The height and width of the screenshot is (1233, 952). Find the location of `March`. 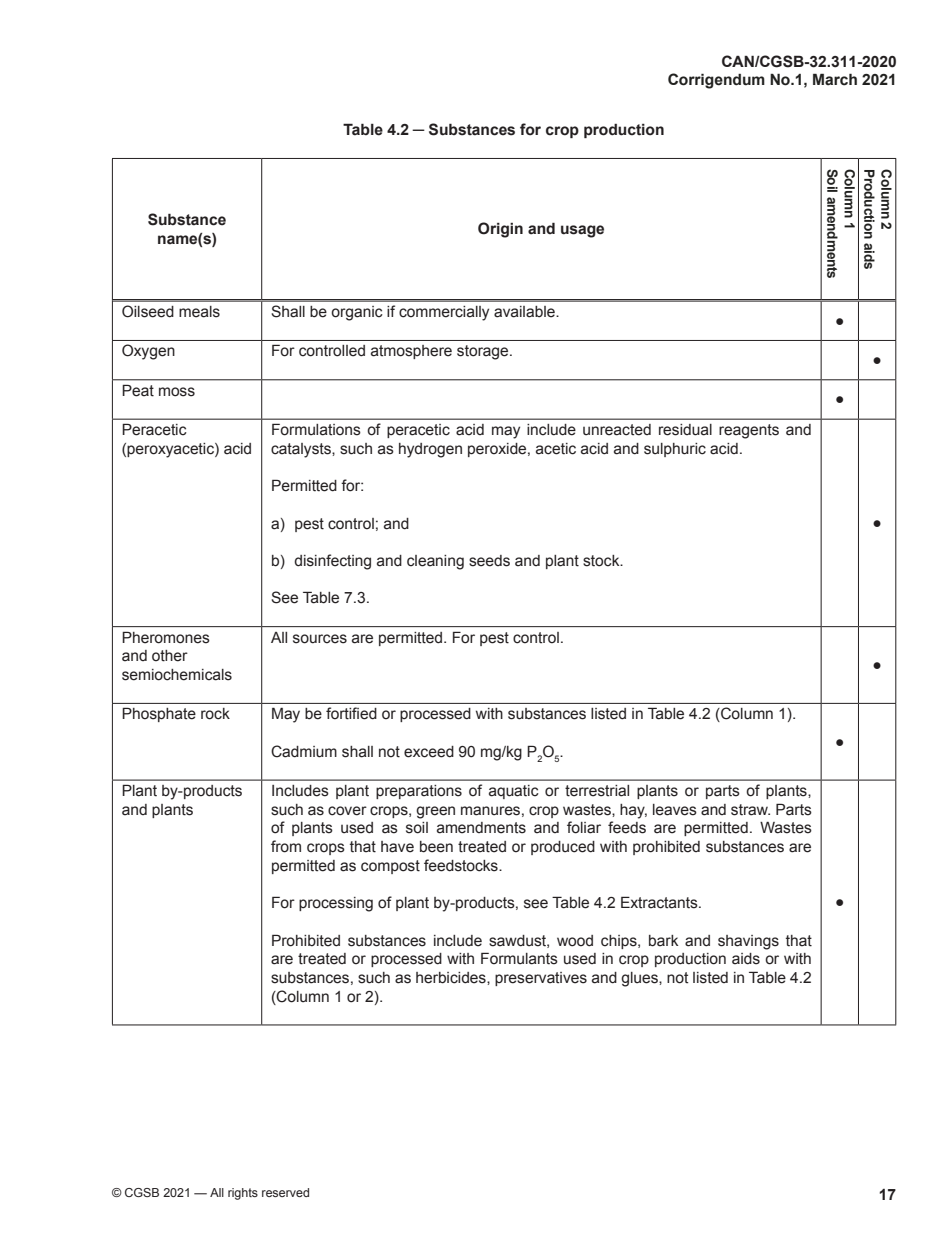

March is located at coordinates (835, 79).
